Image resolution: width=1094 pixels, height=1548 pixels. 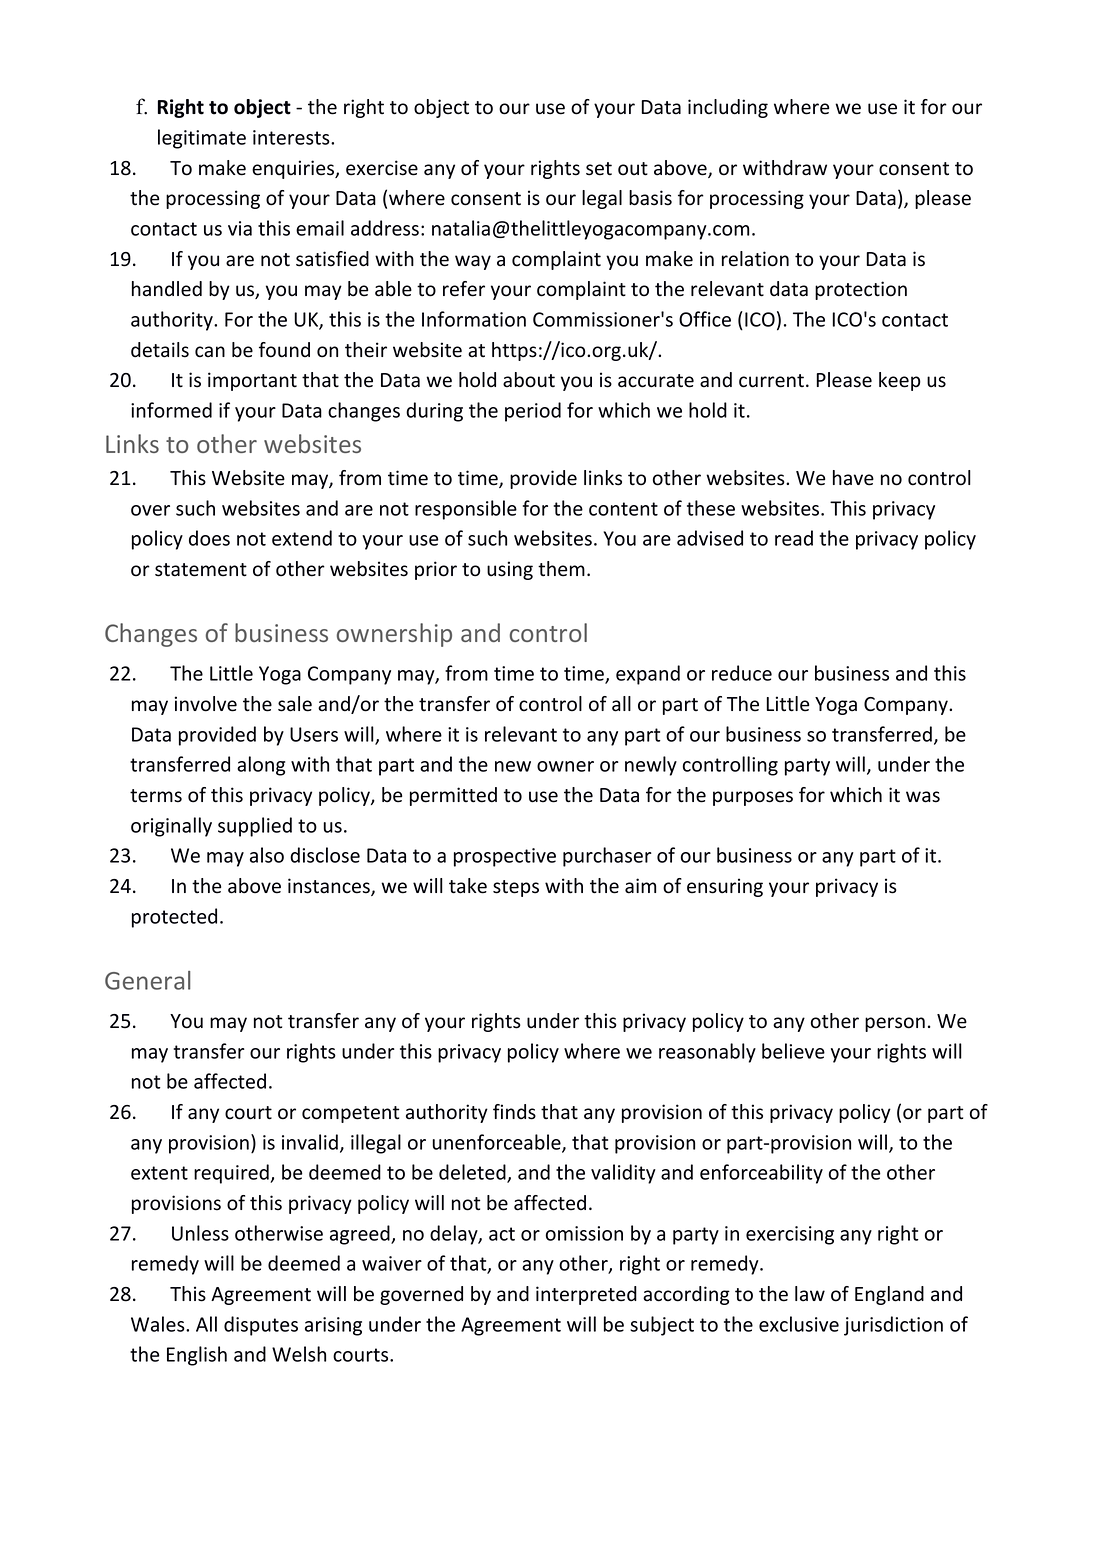 I want to click on believe, so click(x=793, y=1051).
